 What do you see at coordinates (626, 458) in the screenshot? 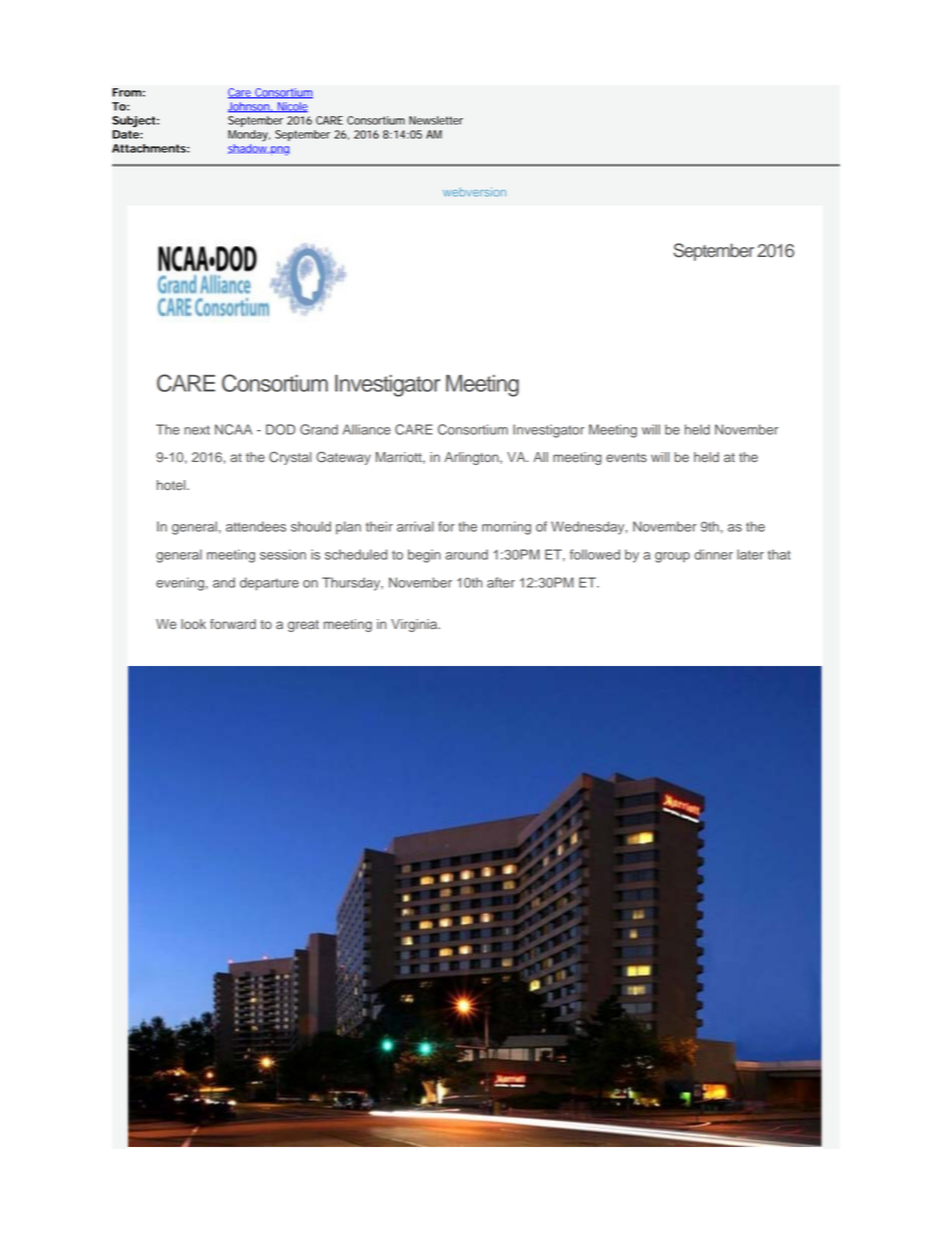
I see `events` at bounding box center [626, 458].
